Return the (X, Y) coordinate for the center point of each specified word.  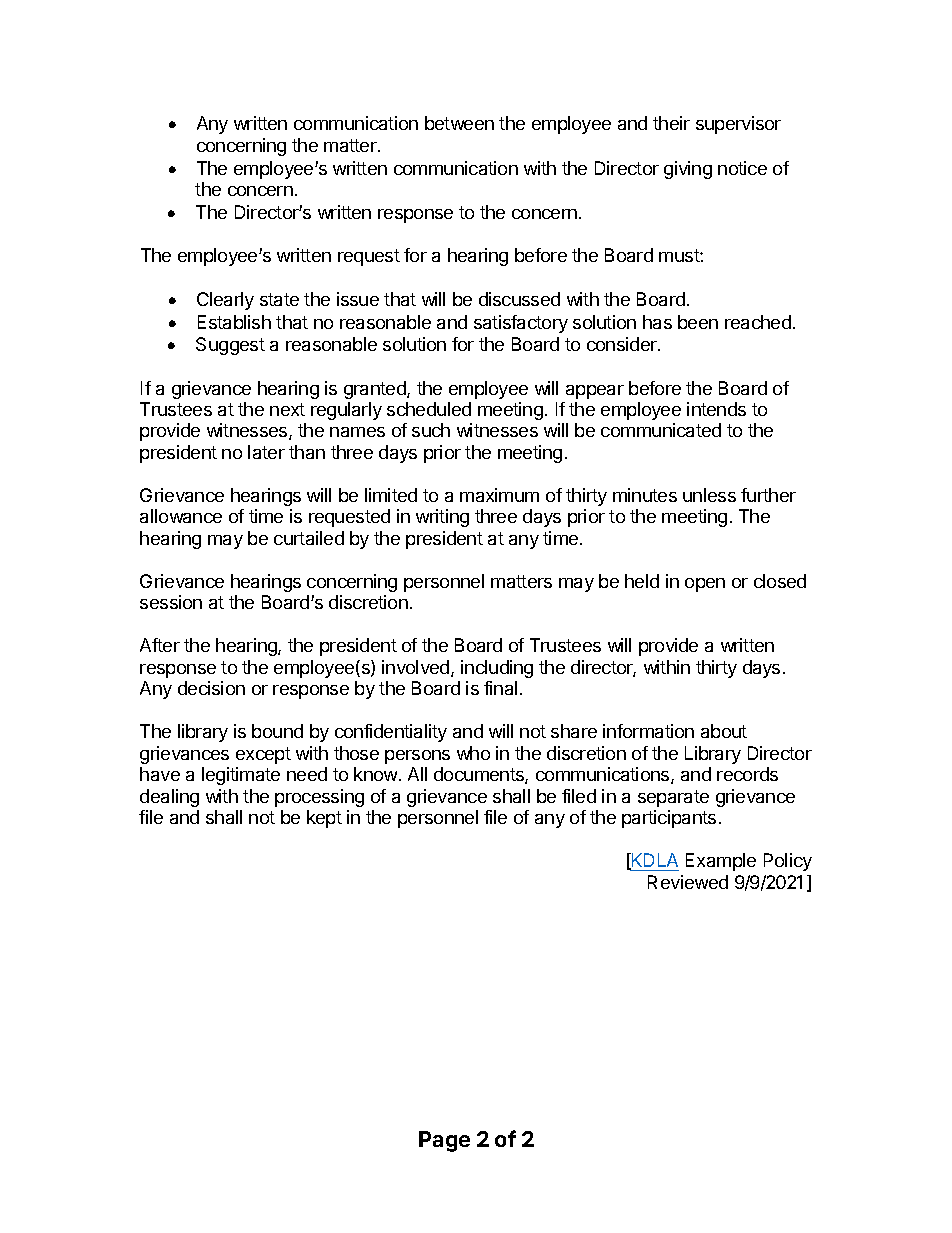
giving (688, 170)
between (459, 123)
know (377, 774)
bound (277, 731)
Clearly (225, 301)
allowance (181, 516)
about (724, 731)
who (473, 753)
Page (444, 1141)
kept (324, 819)
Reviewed (688, 882)
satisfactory (521, 324)
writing (442, 518)
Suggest (230, 346)
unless (709, 495)
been (698, 322)
